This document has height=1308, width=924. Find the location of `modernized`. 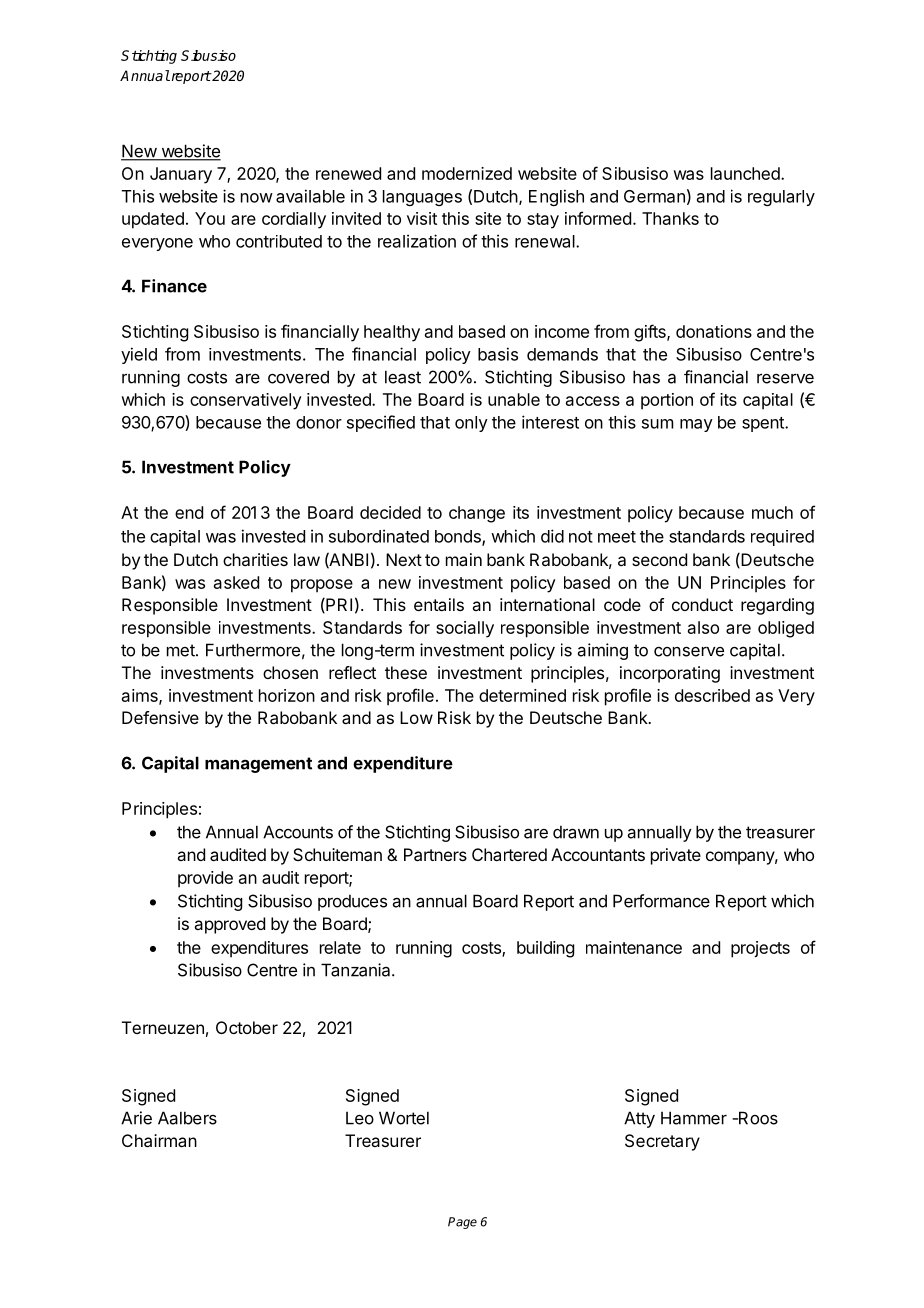

modernized is located at coordinates (467, 173).
